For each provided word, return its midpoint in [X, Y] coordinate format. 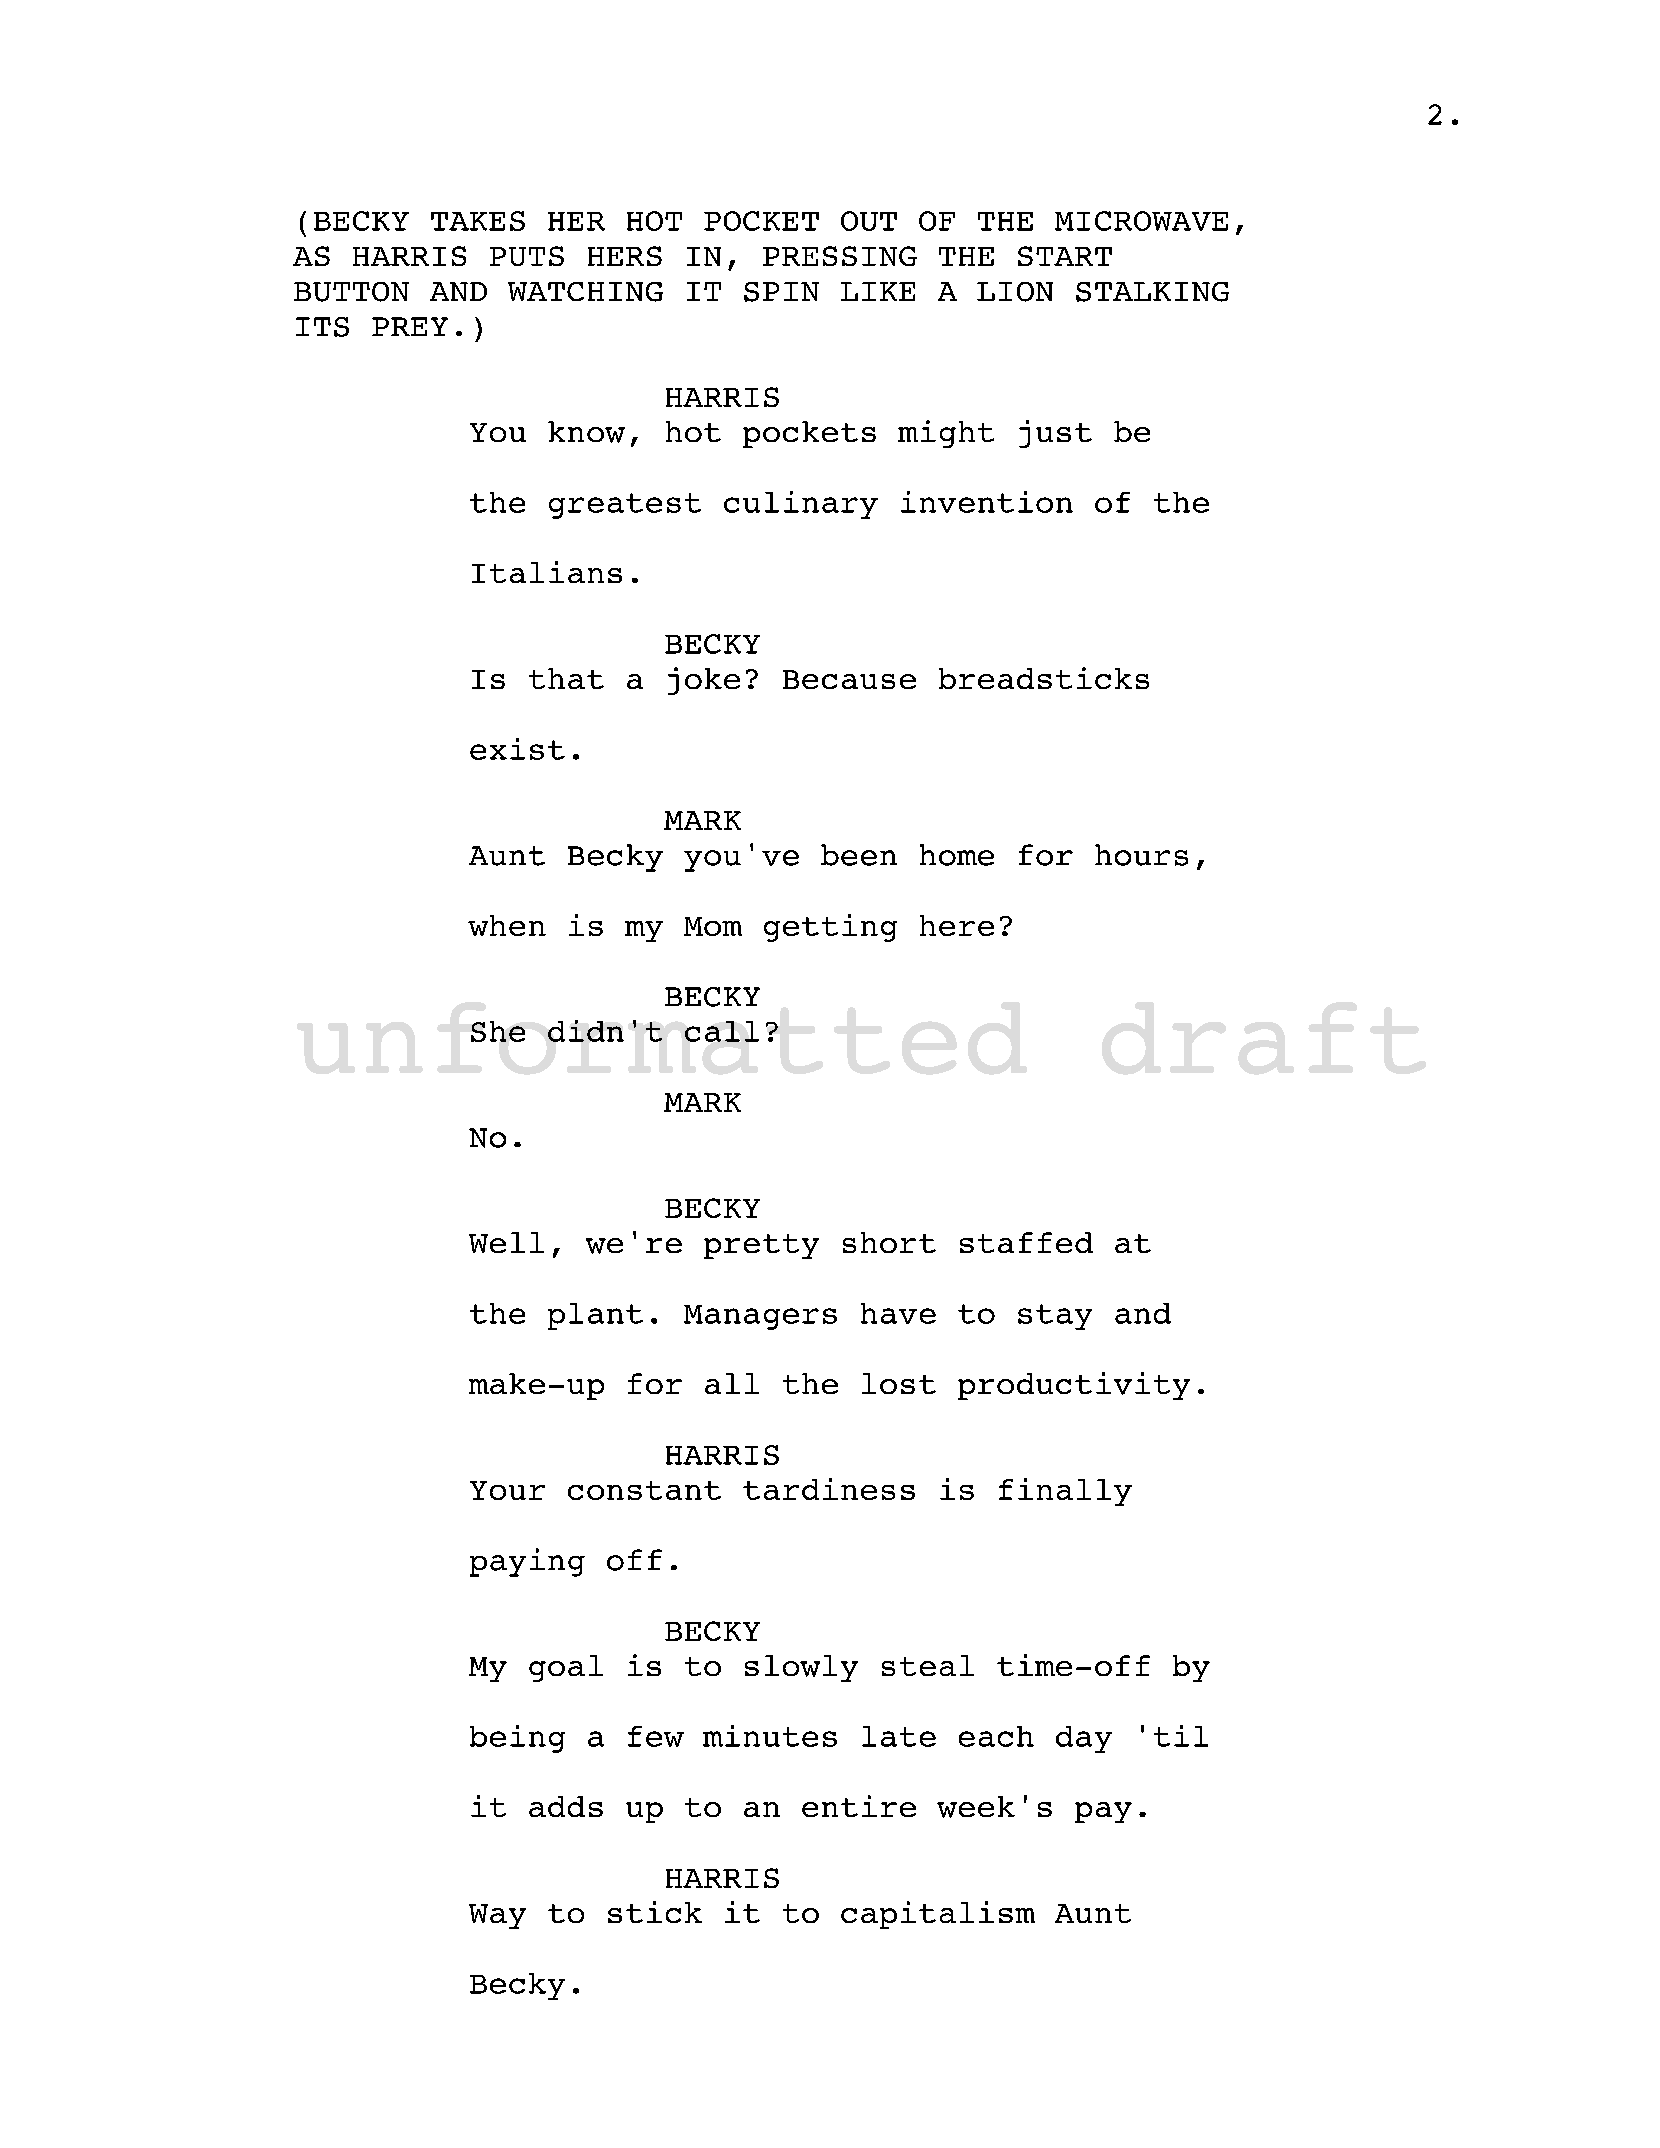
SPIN [781, 292]
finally [1065, 1492]
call [722, 1031]
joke [704, 681]
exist [517, 749]
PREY [410, 326]
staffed [1026, 1242]
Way [497, 1916]
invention [987, 502]
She [498, 1031]
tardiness [829, 1489]
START [1065, 256]
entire [859, 1806]
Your [507, 1490]
